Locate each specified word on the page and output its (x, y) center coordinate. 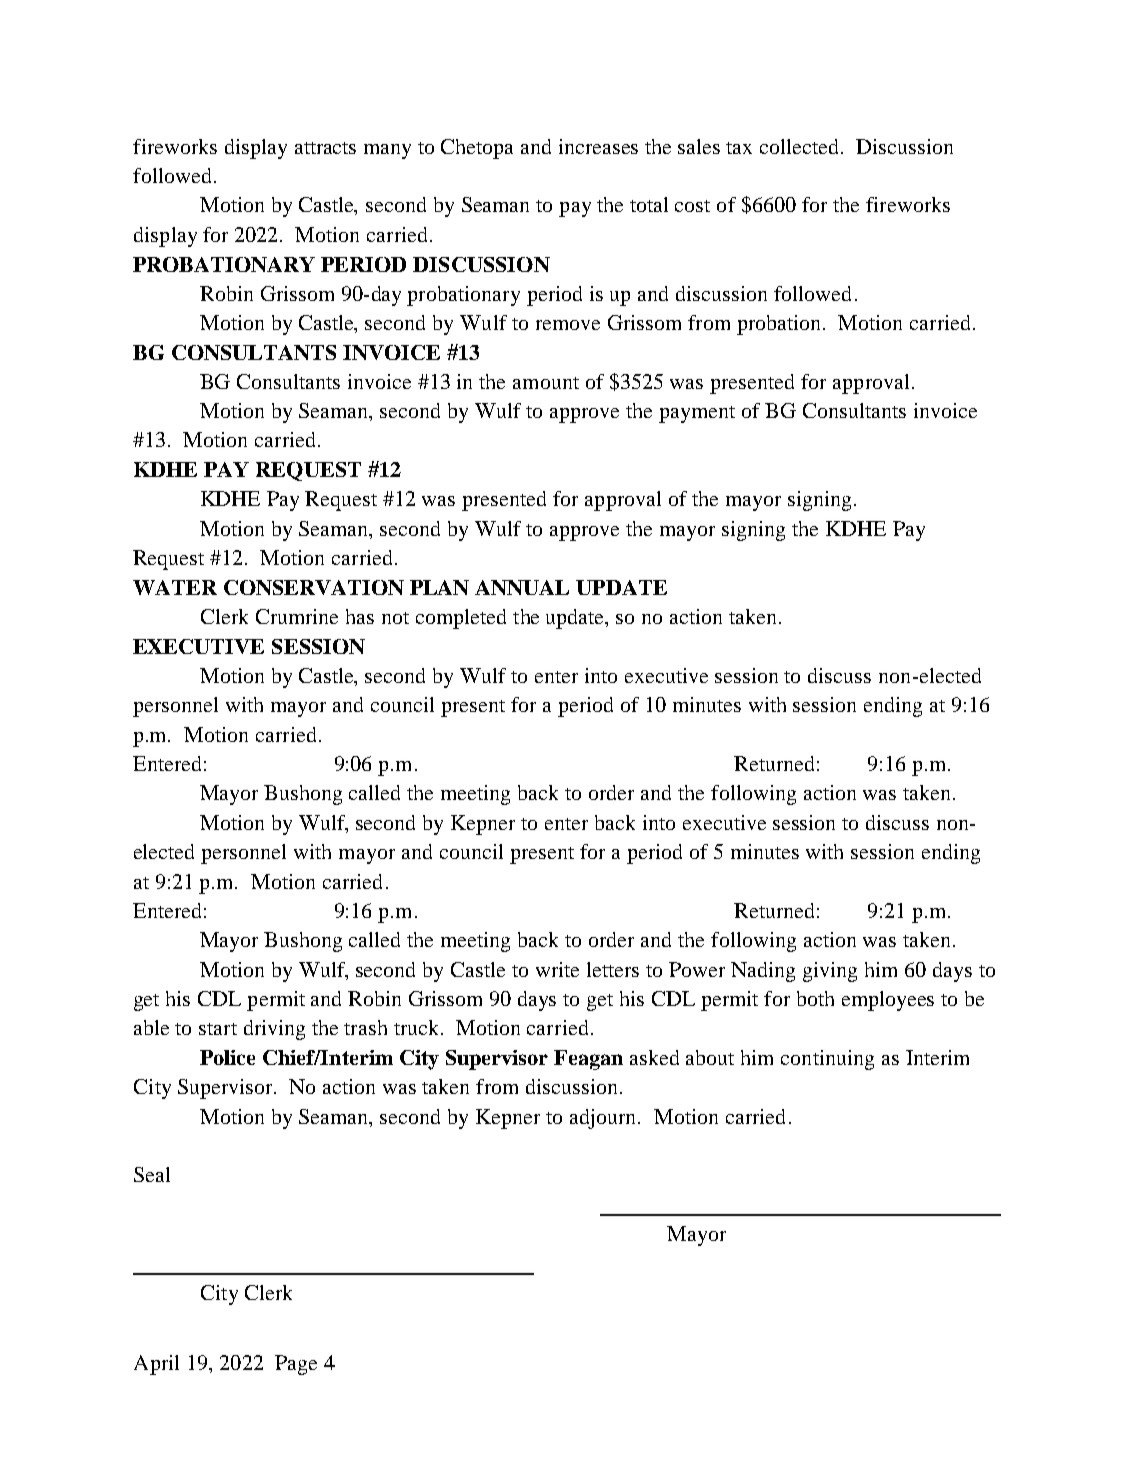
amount (546, 383)
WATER (175, 587)
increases (598, 146)
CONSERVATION (314, 587)
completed (461, 619)
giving (830, 972)
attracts (325, 148)
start (218, 1029)
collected (801, 146)
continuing (827, 1060)
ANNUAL (522, 587)
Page (296, 1365)
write (557, 969)
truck (418, 1027)
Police (227, 1057)
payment (697, 414)
